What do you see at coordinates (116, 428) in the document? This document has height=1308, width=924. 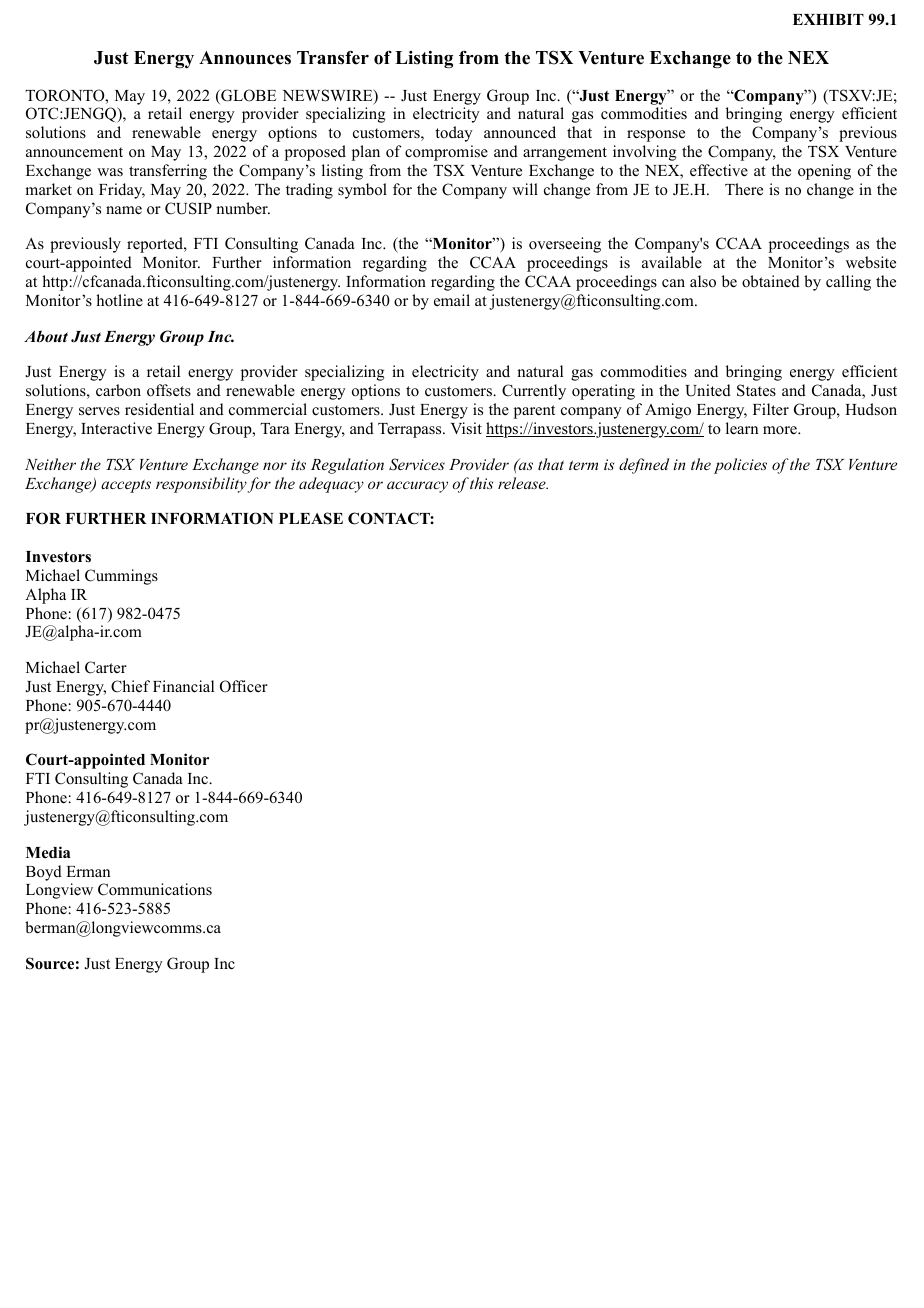 I see `Interactive` at bounding box center [116, 428].
